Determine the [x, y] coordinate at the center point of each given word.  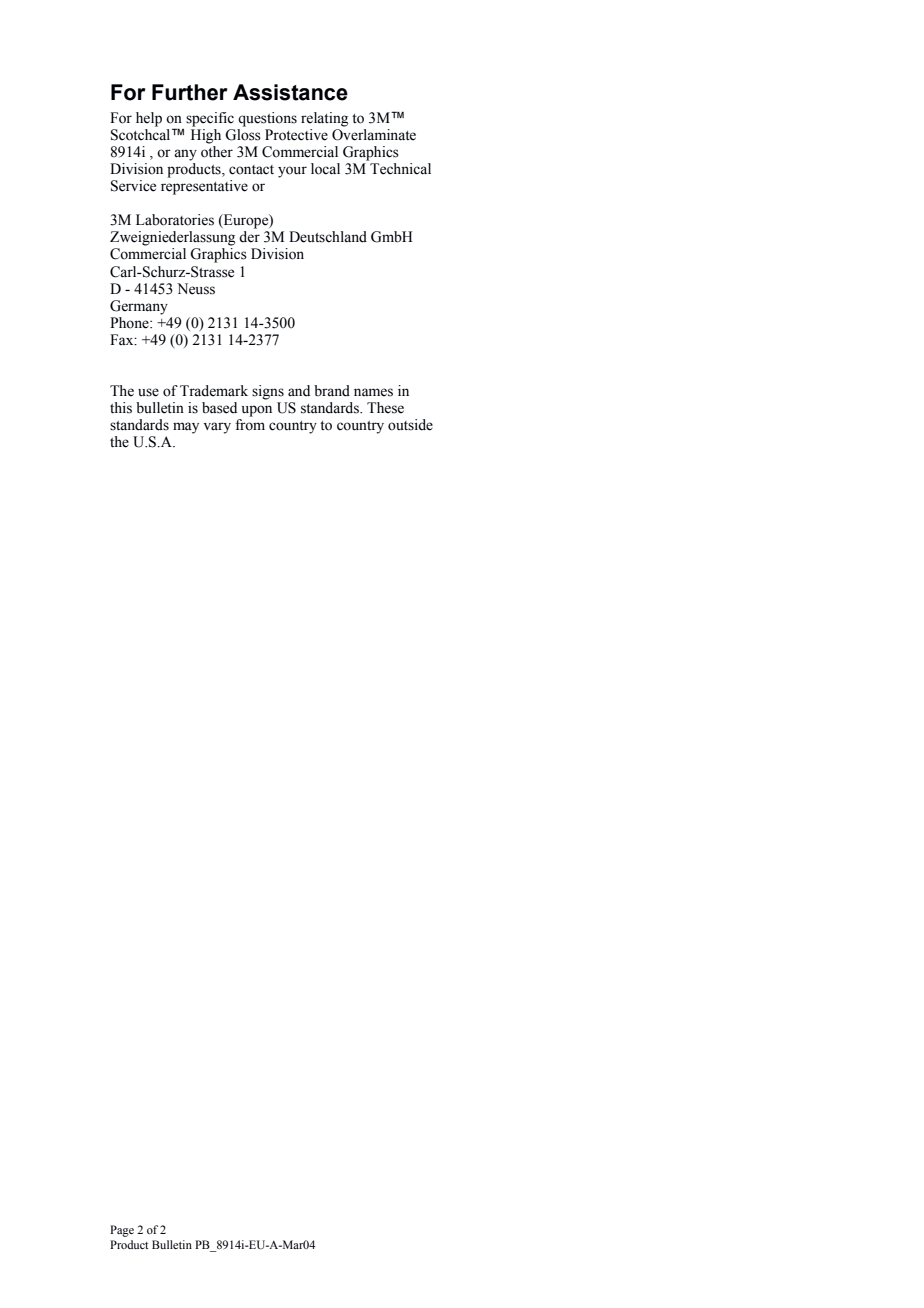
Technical [400, 169]
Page [122, 1231]
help [149, 119]
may [186, 428]
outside [410, 425]
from [250, 425]
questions [267, 119]
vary [217, 428]
